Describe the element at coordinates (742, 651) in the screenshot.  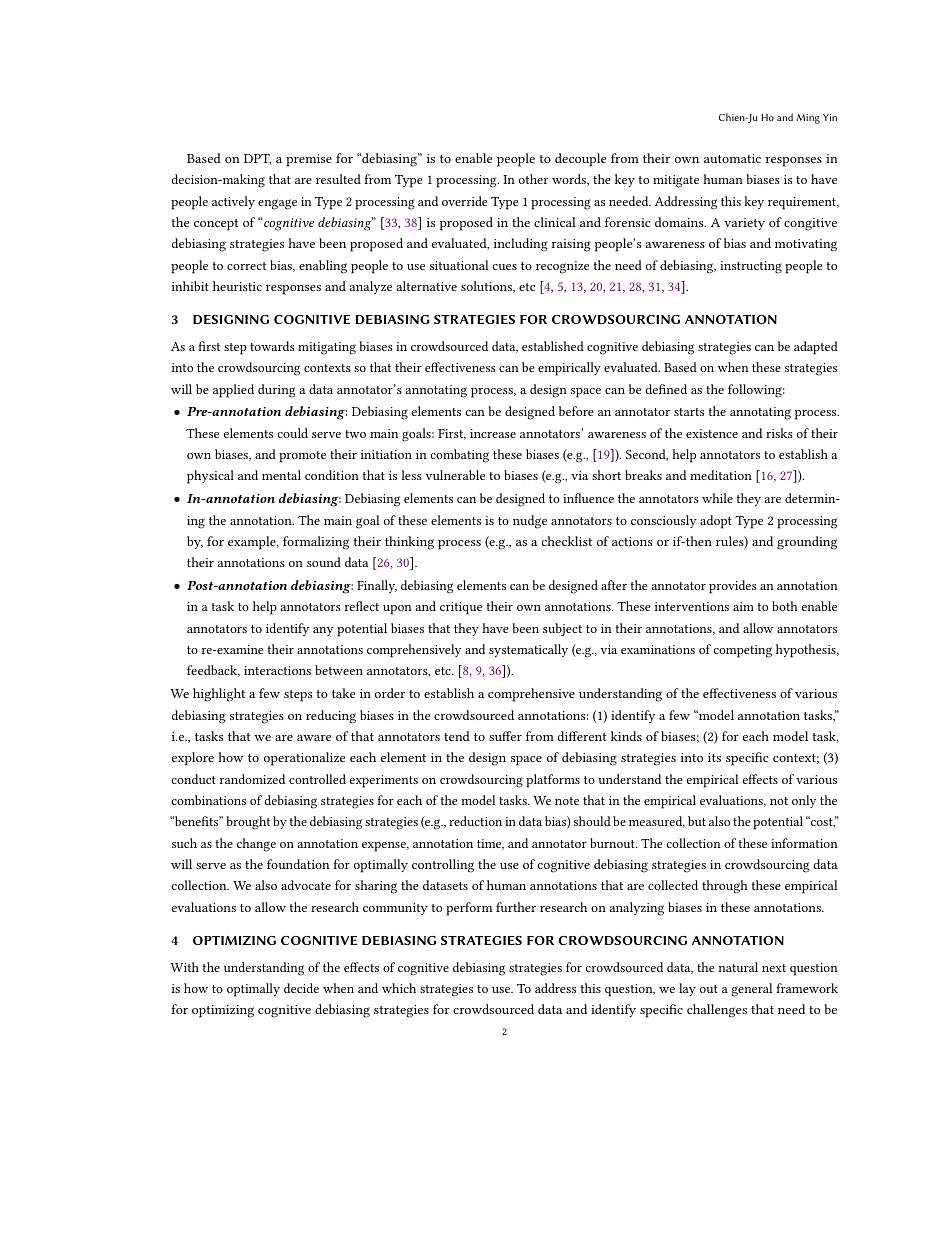
I see `competing` at that location.
